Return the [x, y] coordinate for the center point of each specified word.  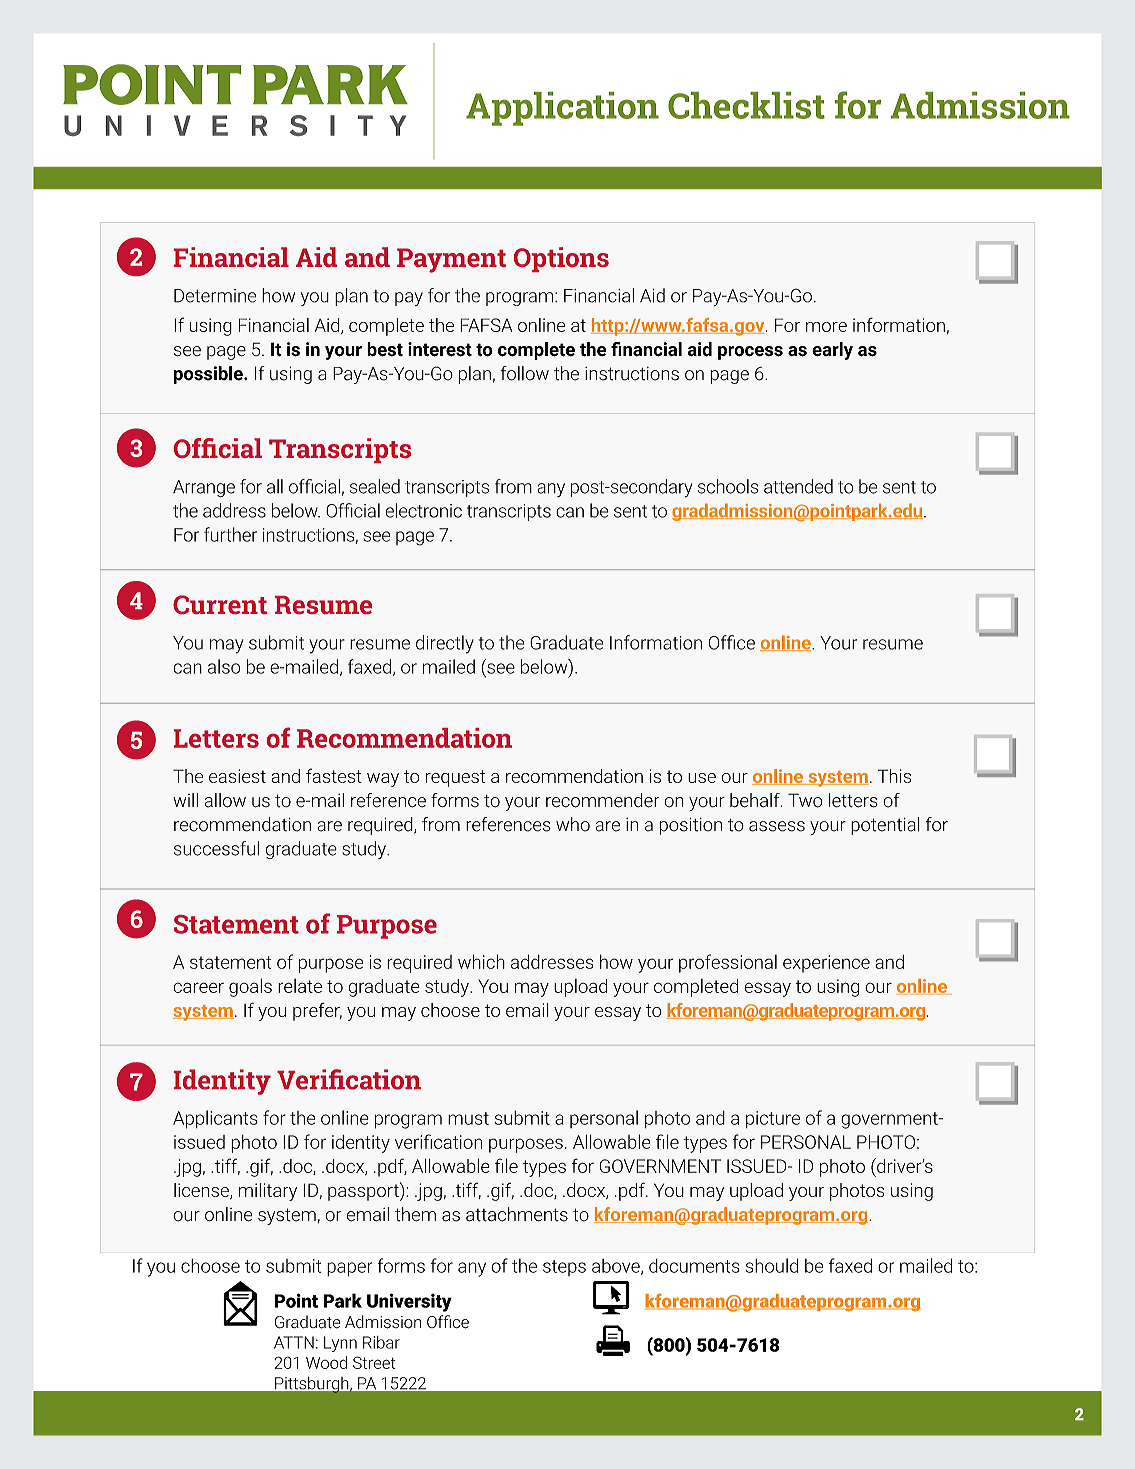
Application [562, 109]
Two [805, 800]
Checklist [746, 105]
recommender [602, 800]
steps [564, 1268]
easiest [237, 776]
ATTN [294, 1342]
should [772, 1265]
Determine [215, 296]
